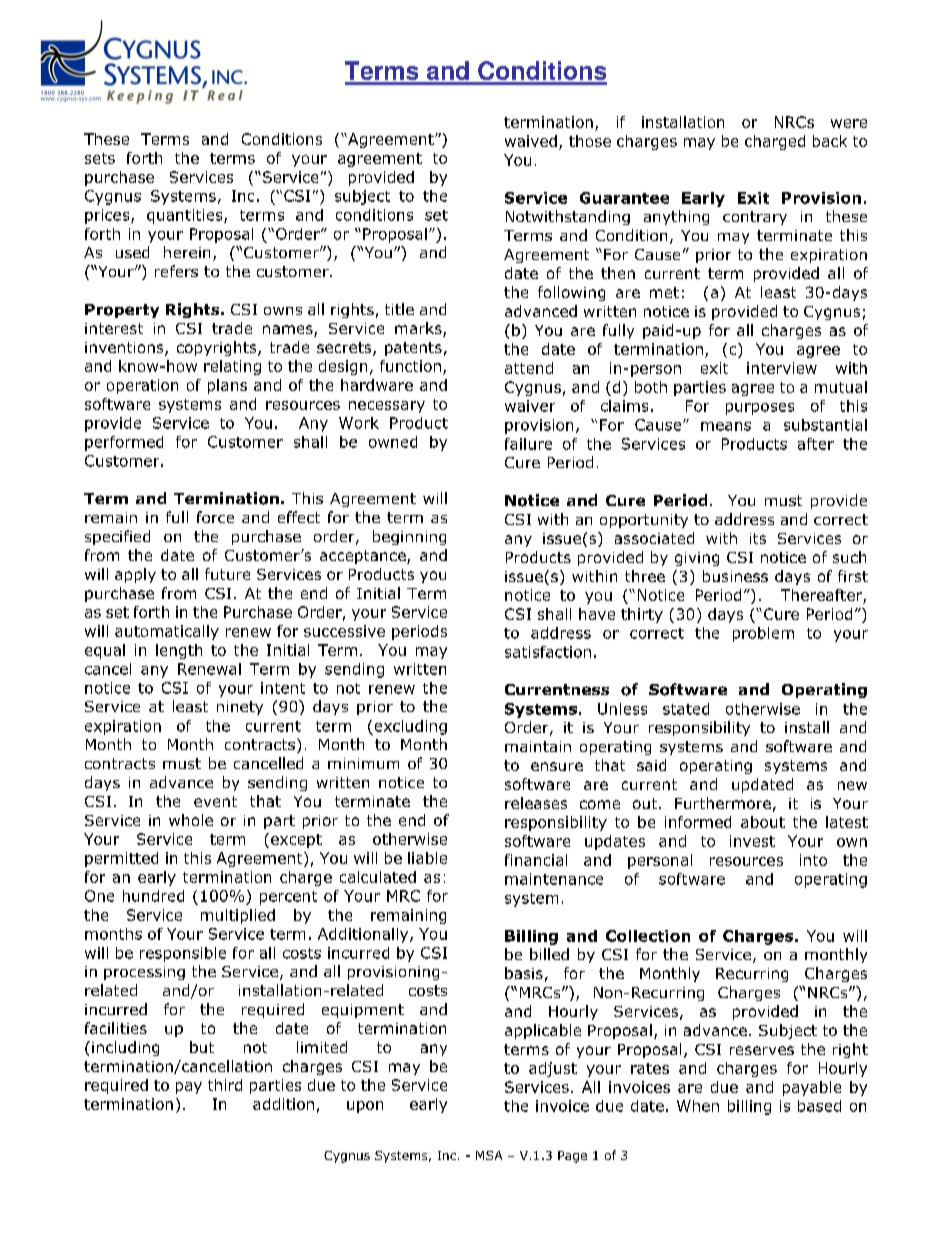  Describe the element at coordinates (100, 158) in the screenshot. I see `sets` at that location.
